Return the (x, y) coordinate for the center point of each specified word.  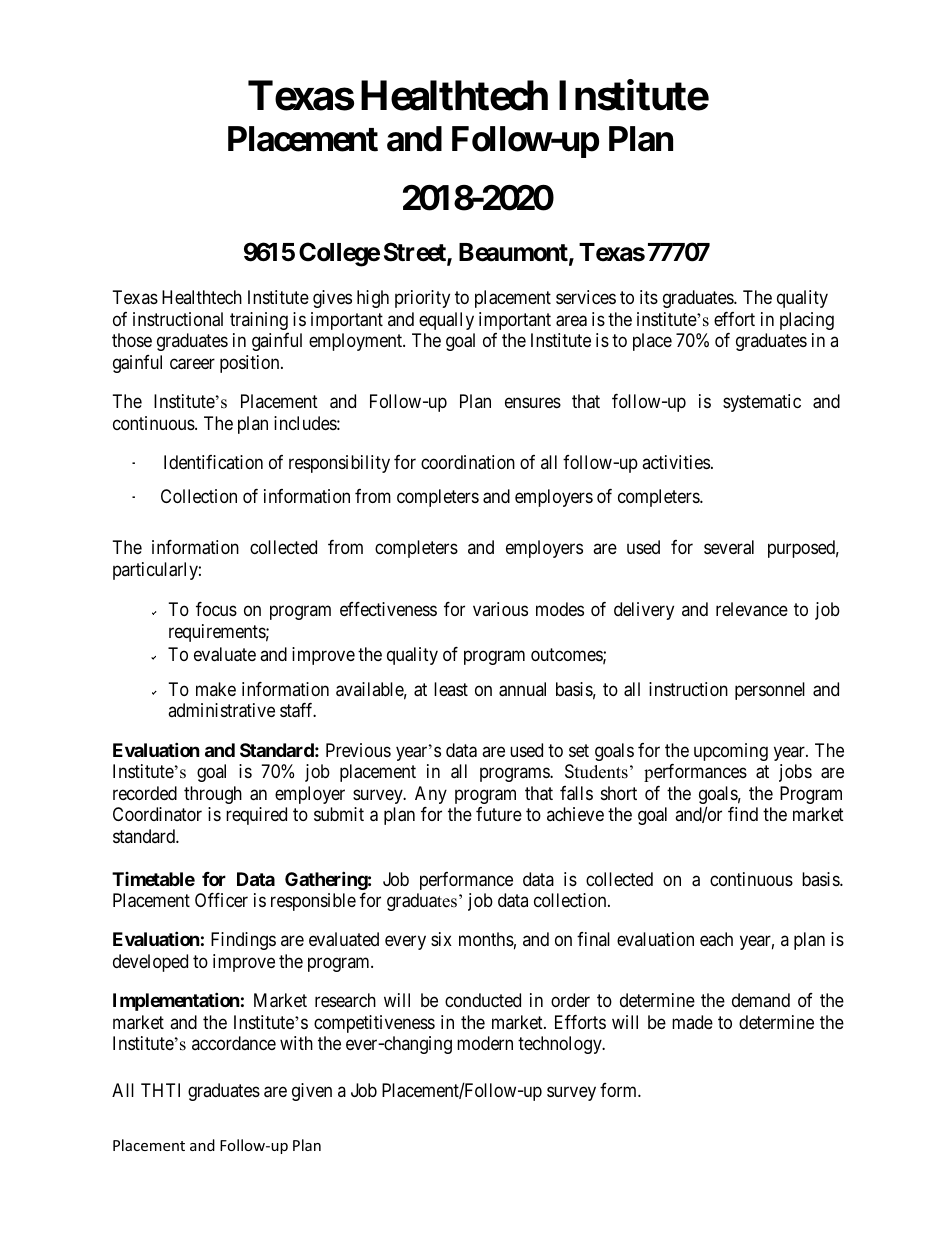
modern (485, 1043)
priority (422, 299)
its (649, 297)
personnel (770, 691)
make (216, 689)
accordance (234, 1043)
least (451, 689)
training (259, 321)
